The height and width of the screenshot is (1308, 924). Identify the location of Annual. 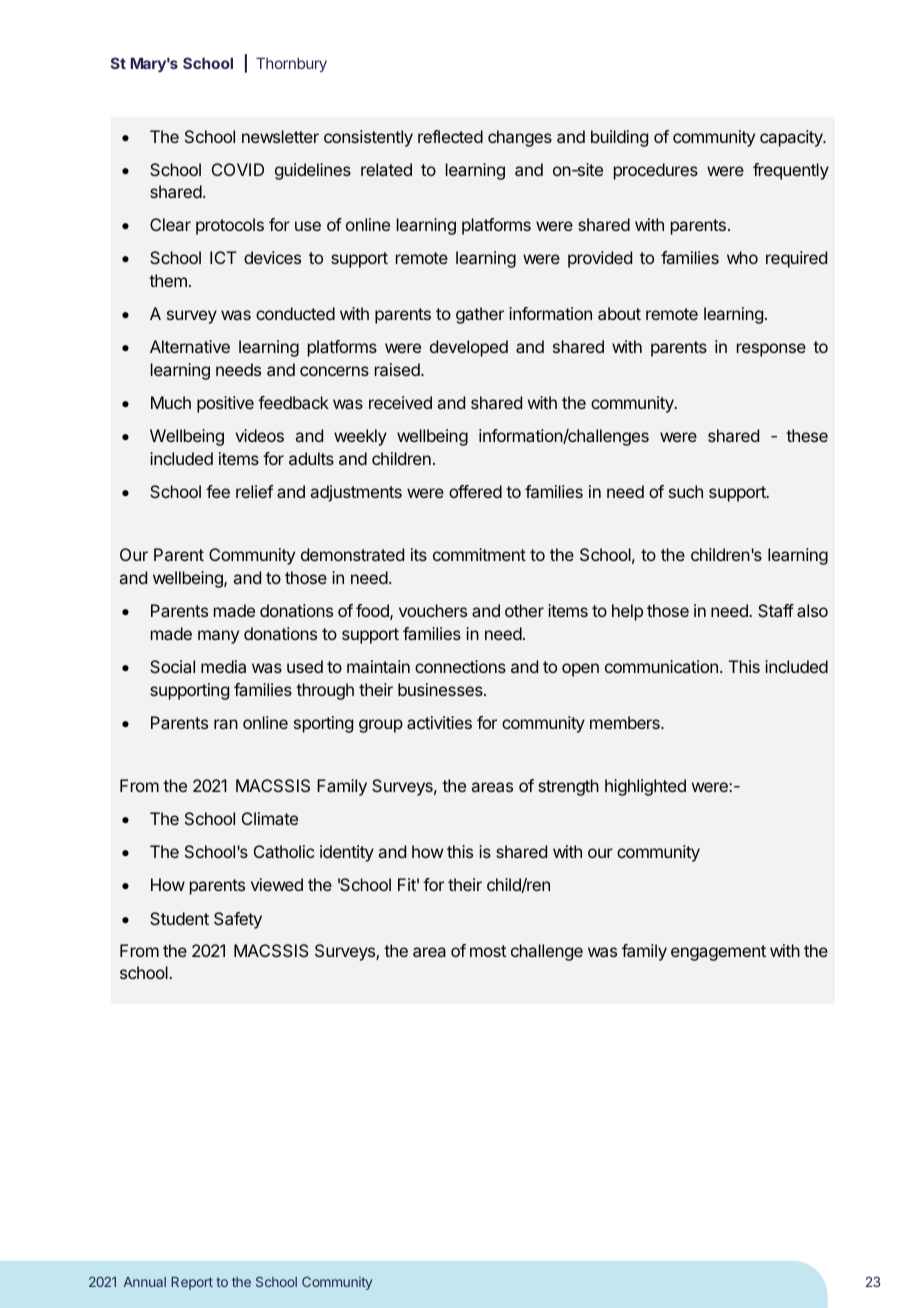
(145, 1282).
